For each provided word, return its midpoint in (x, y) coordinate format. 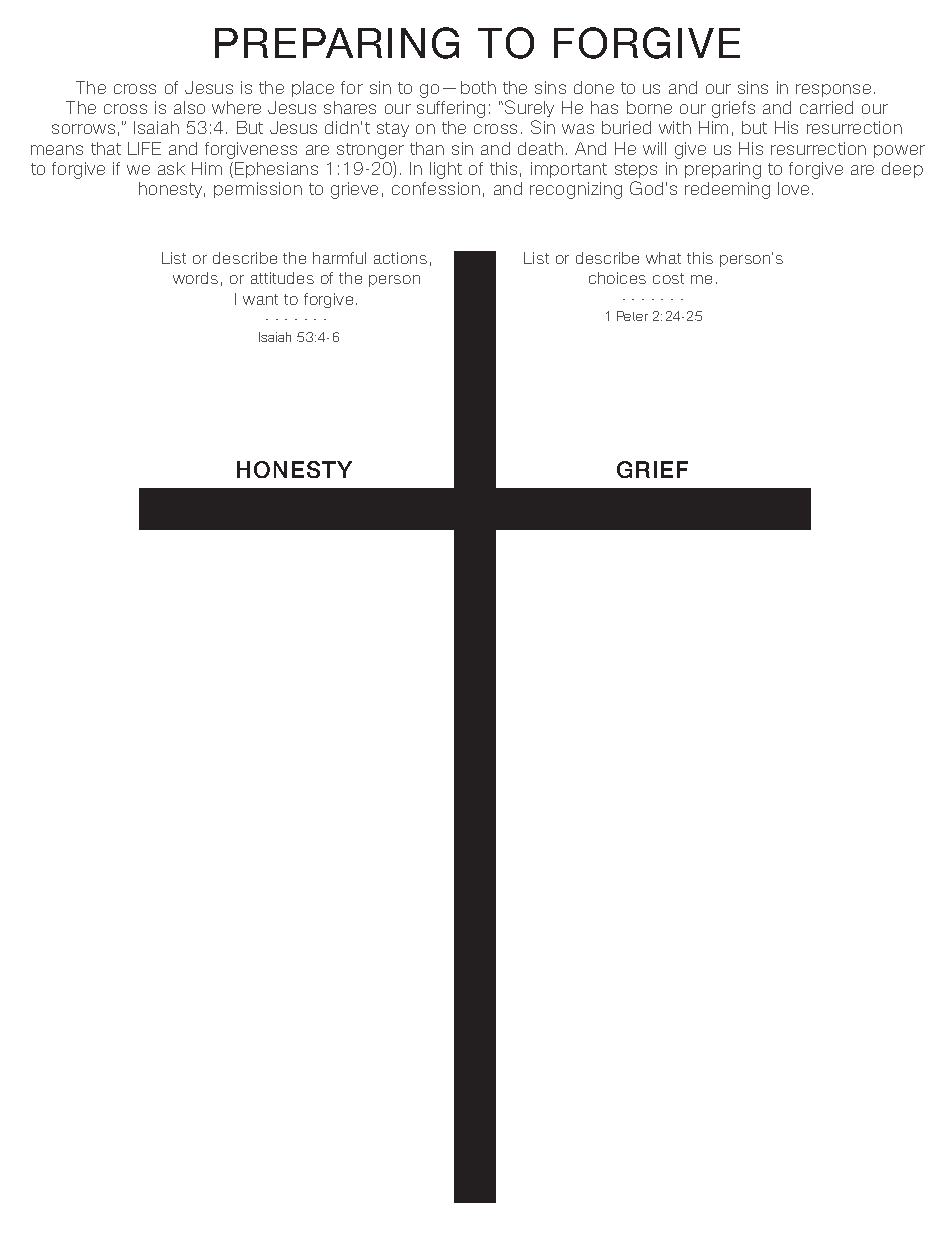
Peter (632, 316)
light (446, 170)
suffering (451, 109)
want (260, 299)
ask (171, 168)
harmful (339, 258)
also (189, 107)
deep (902, 170)
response (833, 90)
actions (400, 258)
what (663, 258)
